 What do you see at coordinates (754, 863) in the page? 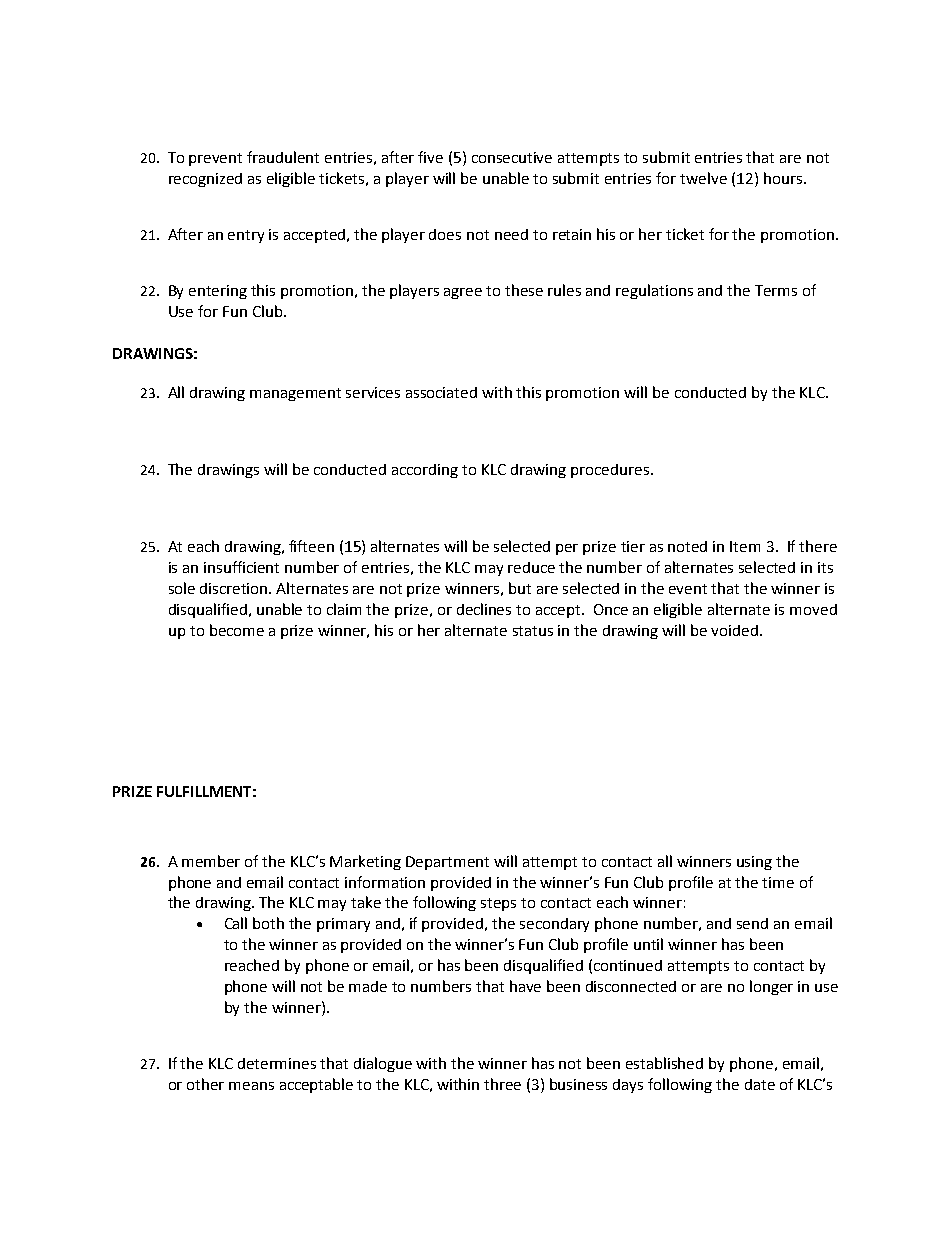
I see `using` at bounding box center [754, 863].
